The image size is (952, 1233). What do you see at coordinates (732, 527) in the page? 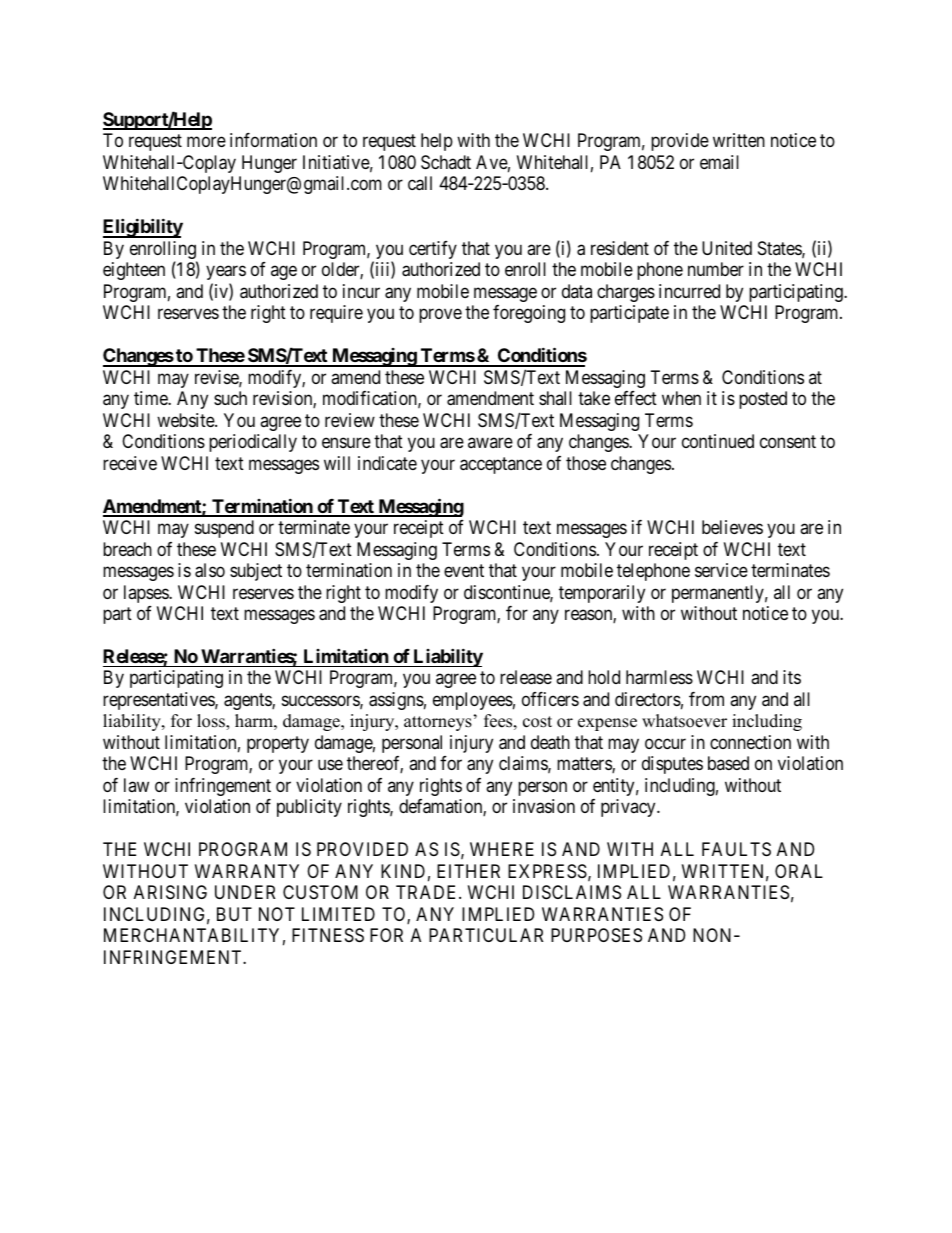
I see `believes` at bounding box center [732, 527].
